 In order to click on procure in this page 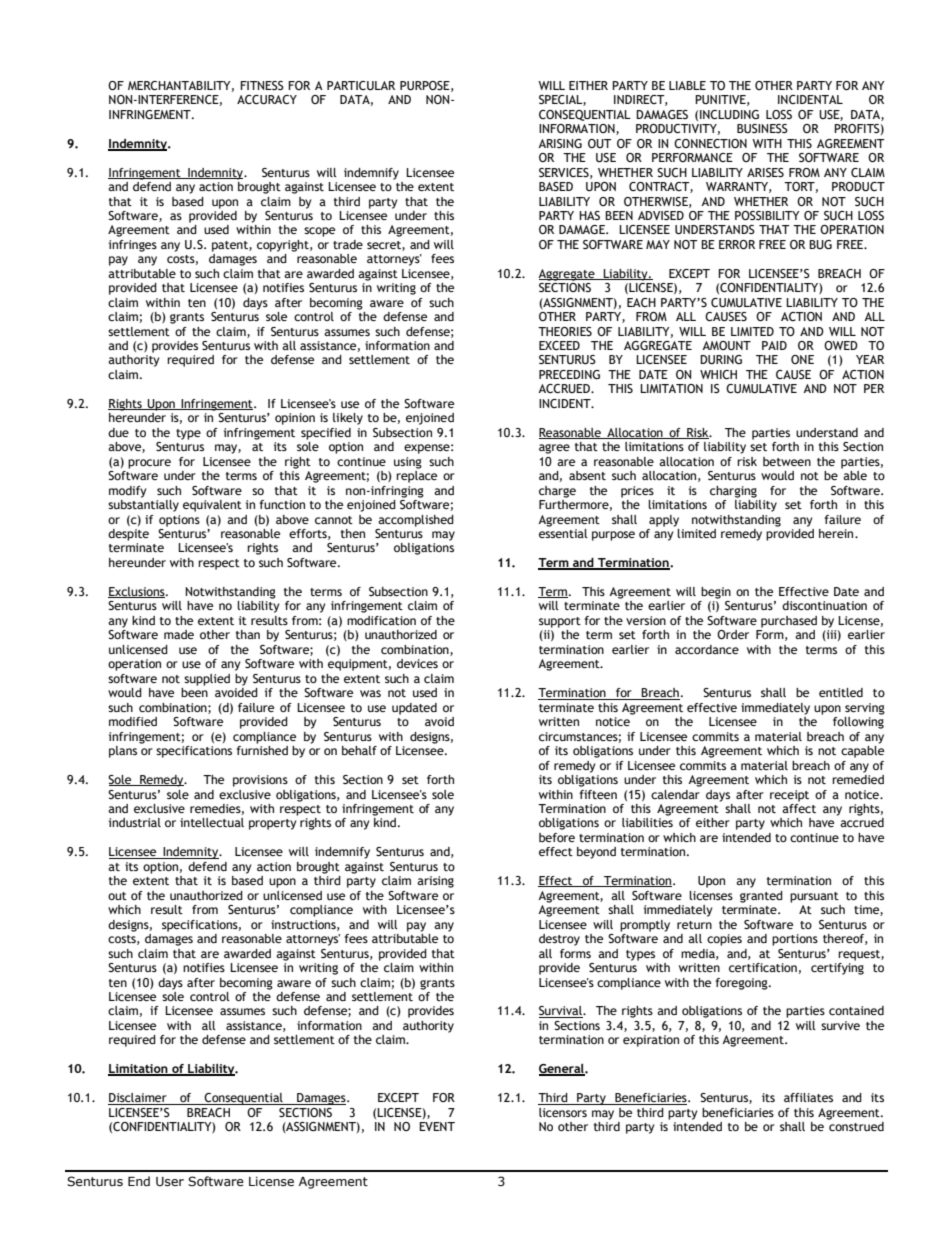, I will do `click(149, 464)`.
